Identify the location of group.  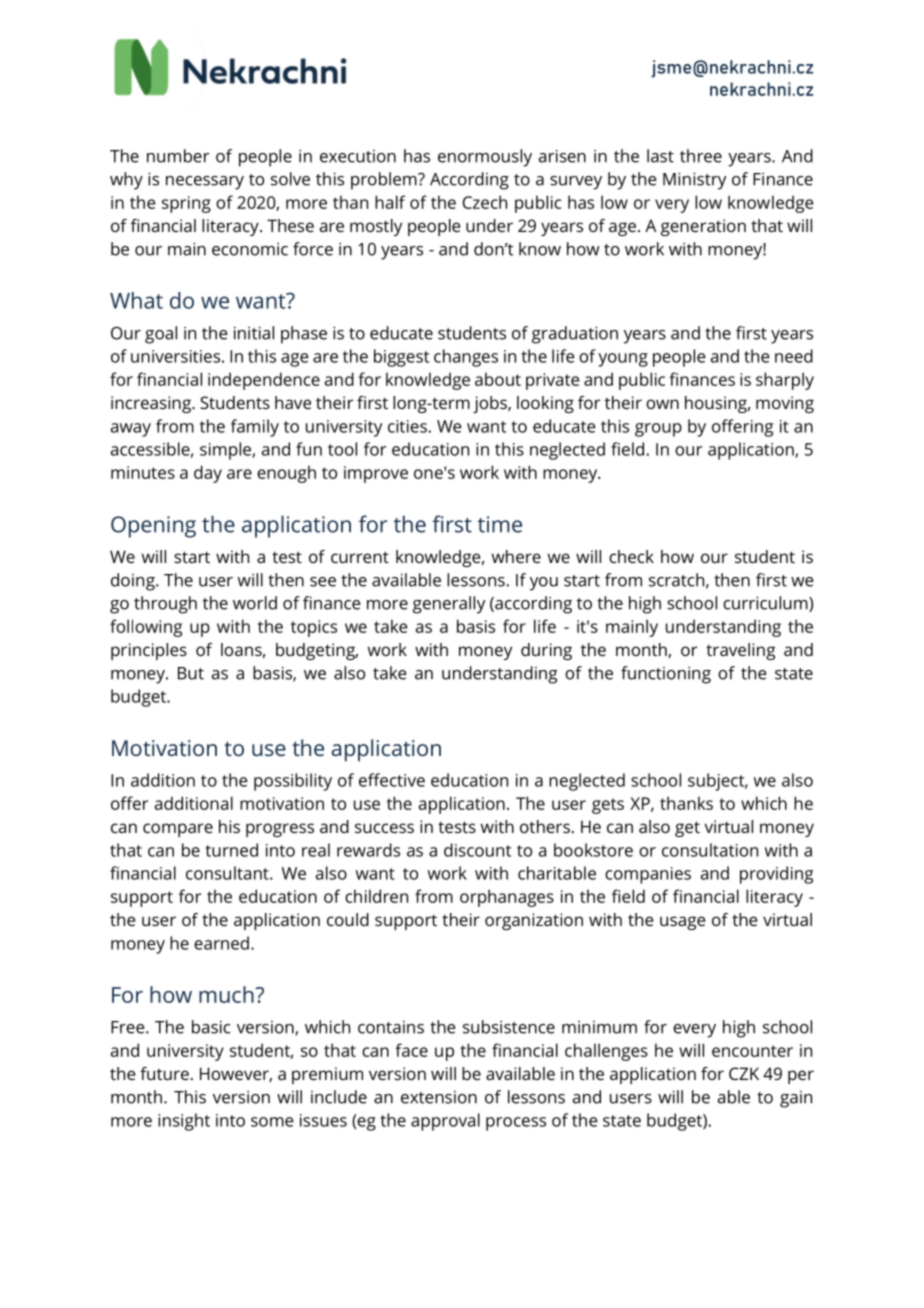
(658, 430).
